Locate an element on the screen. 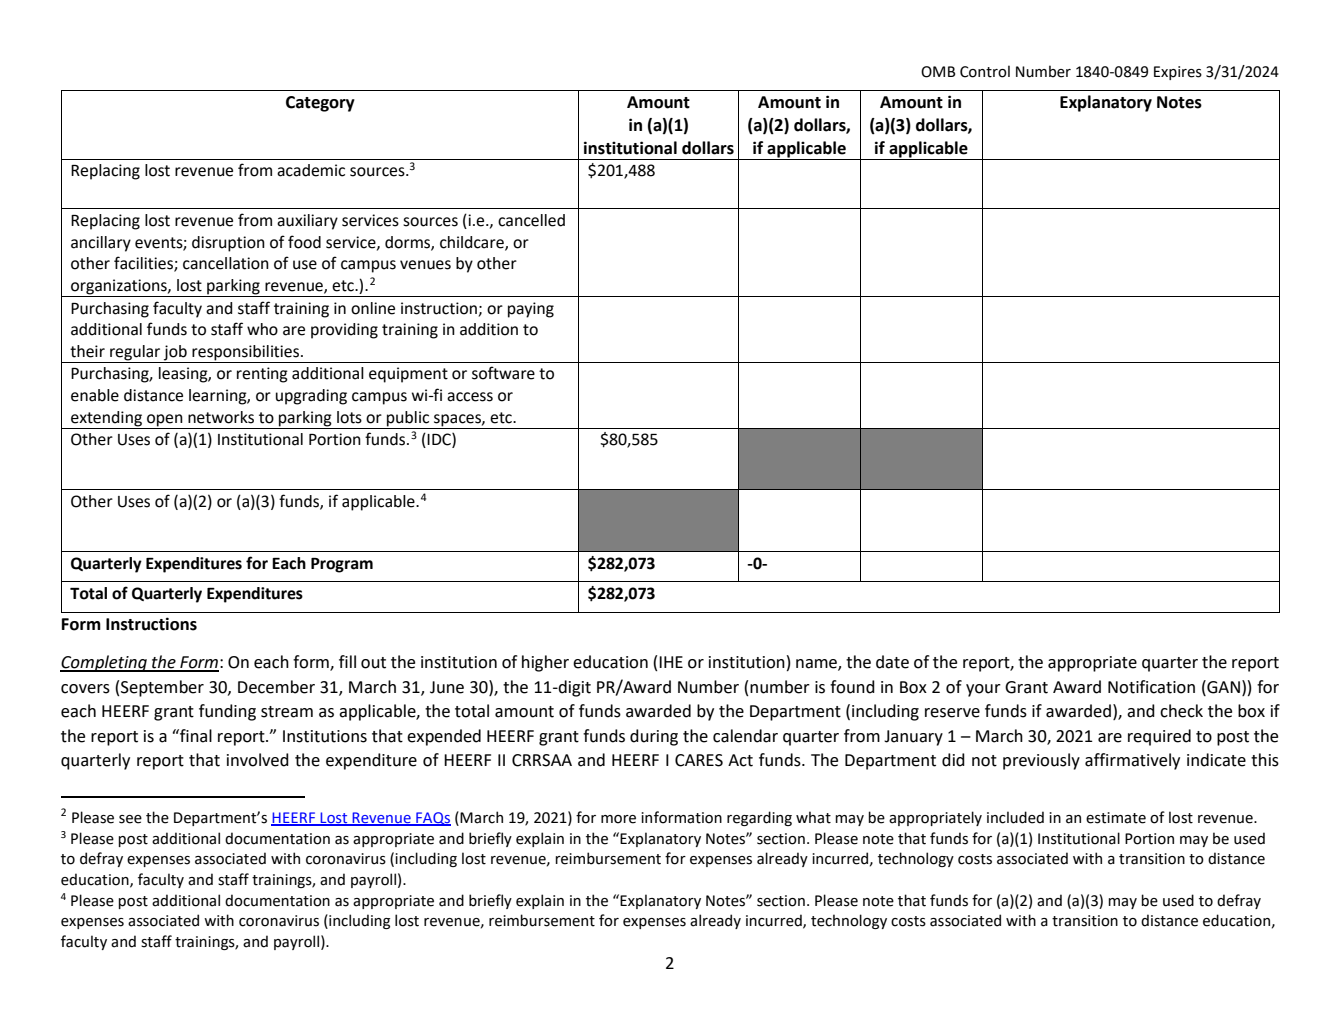  see is located at coordinates (130, 819).
